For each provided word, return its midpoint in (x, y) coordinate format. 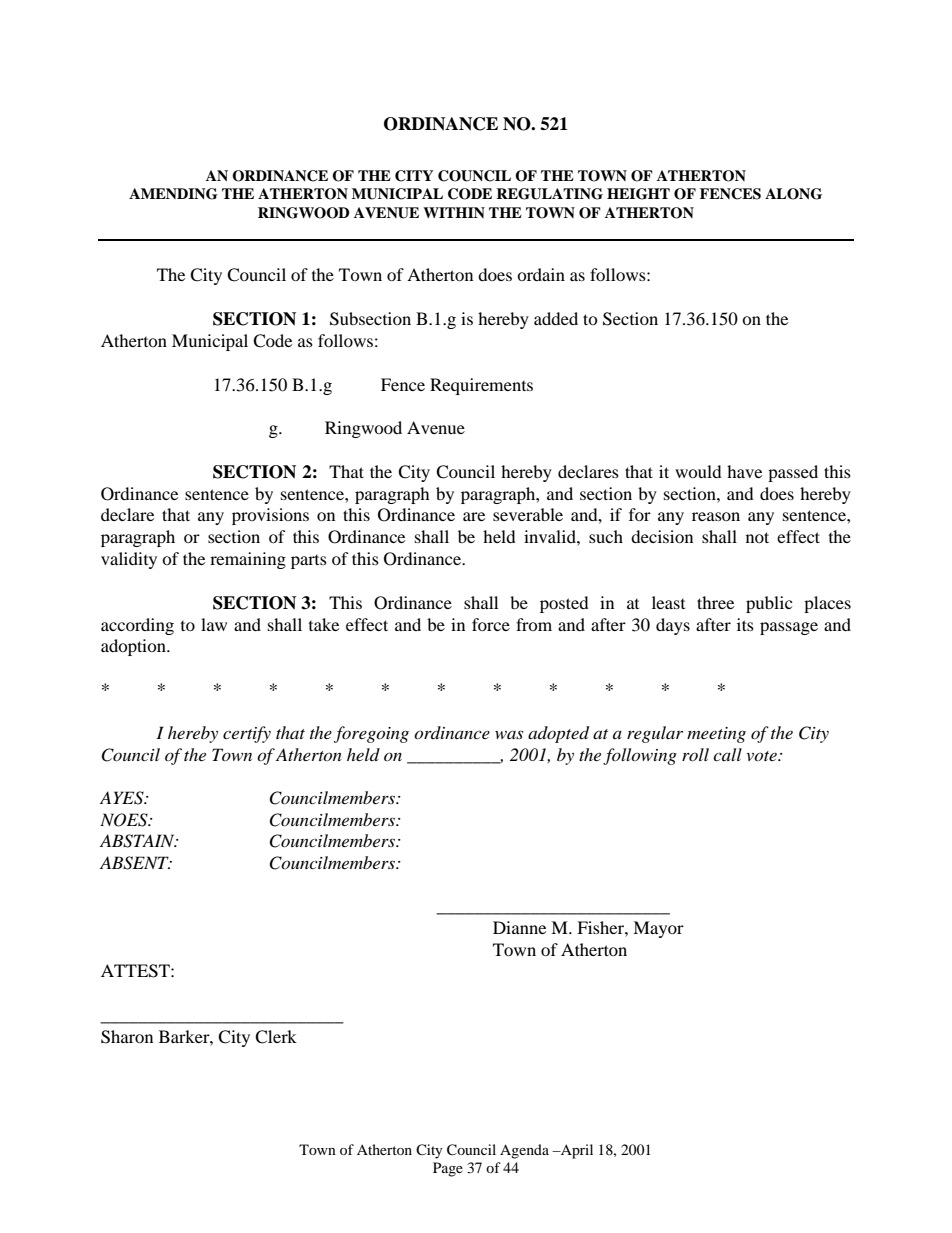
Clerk (276, 1037)
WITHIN (454, 212)
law (214, 624)
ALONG (793, 194)
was (509, 734)
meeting (716, 735)
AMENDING (173, 194)
